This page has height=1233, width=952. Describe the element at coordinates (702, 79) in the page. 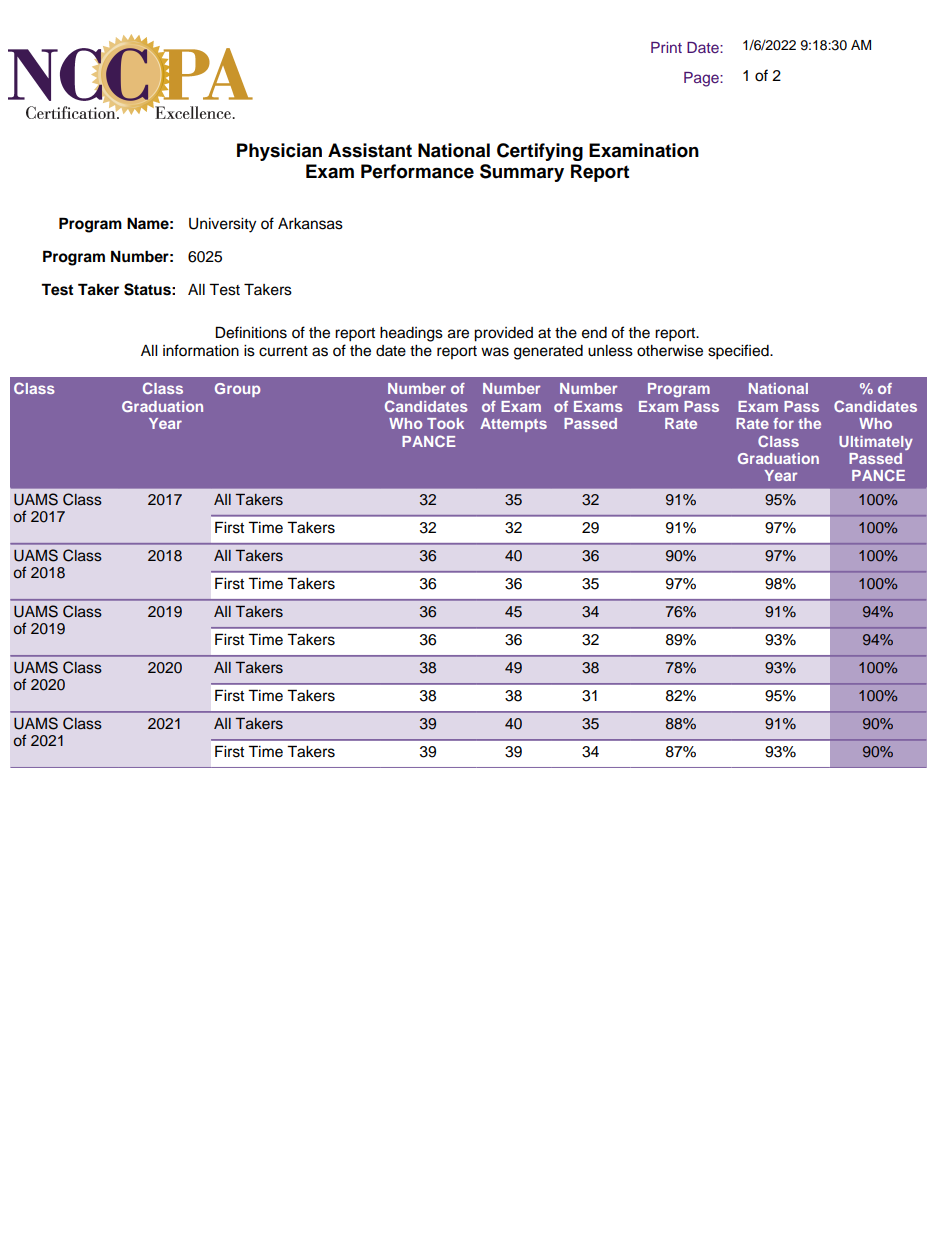

I see `Page` at that location.
